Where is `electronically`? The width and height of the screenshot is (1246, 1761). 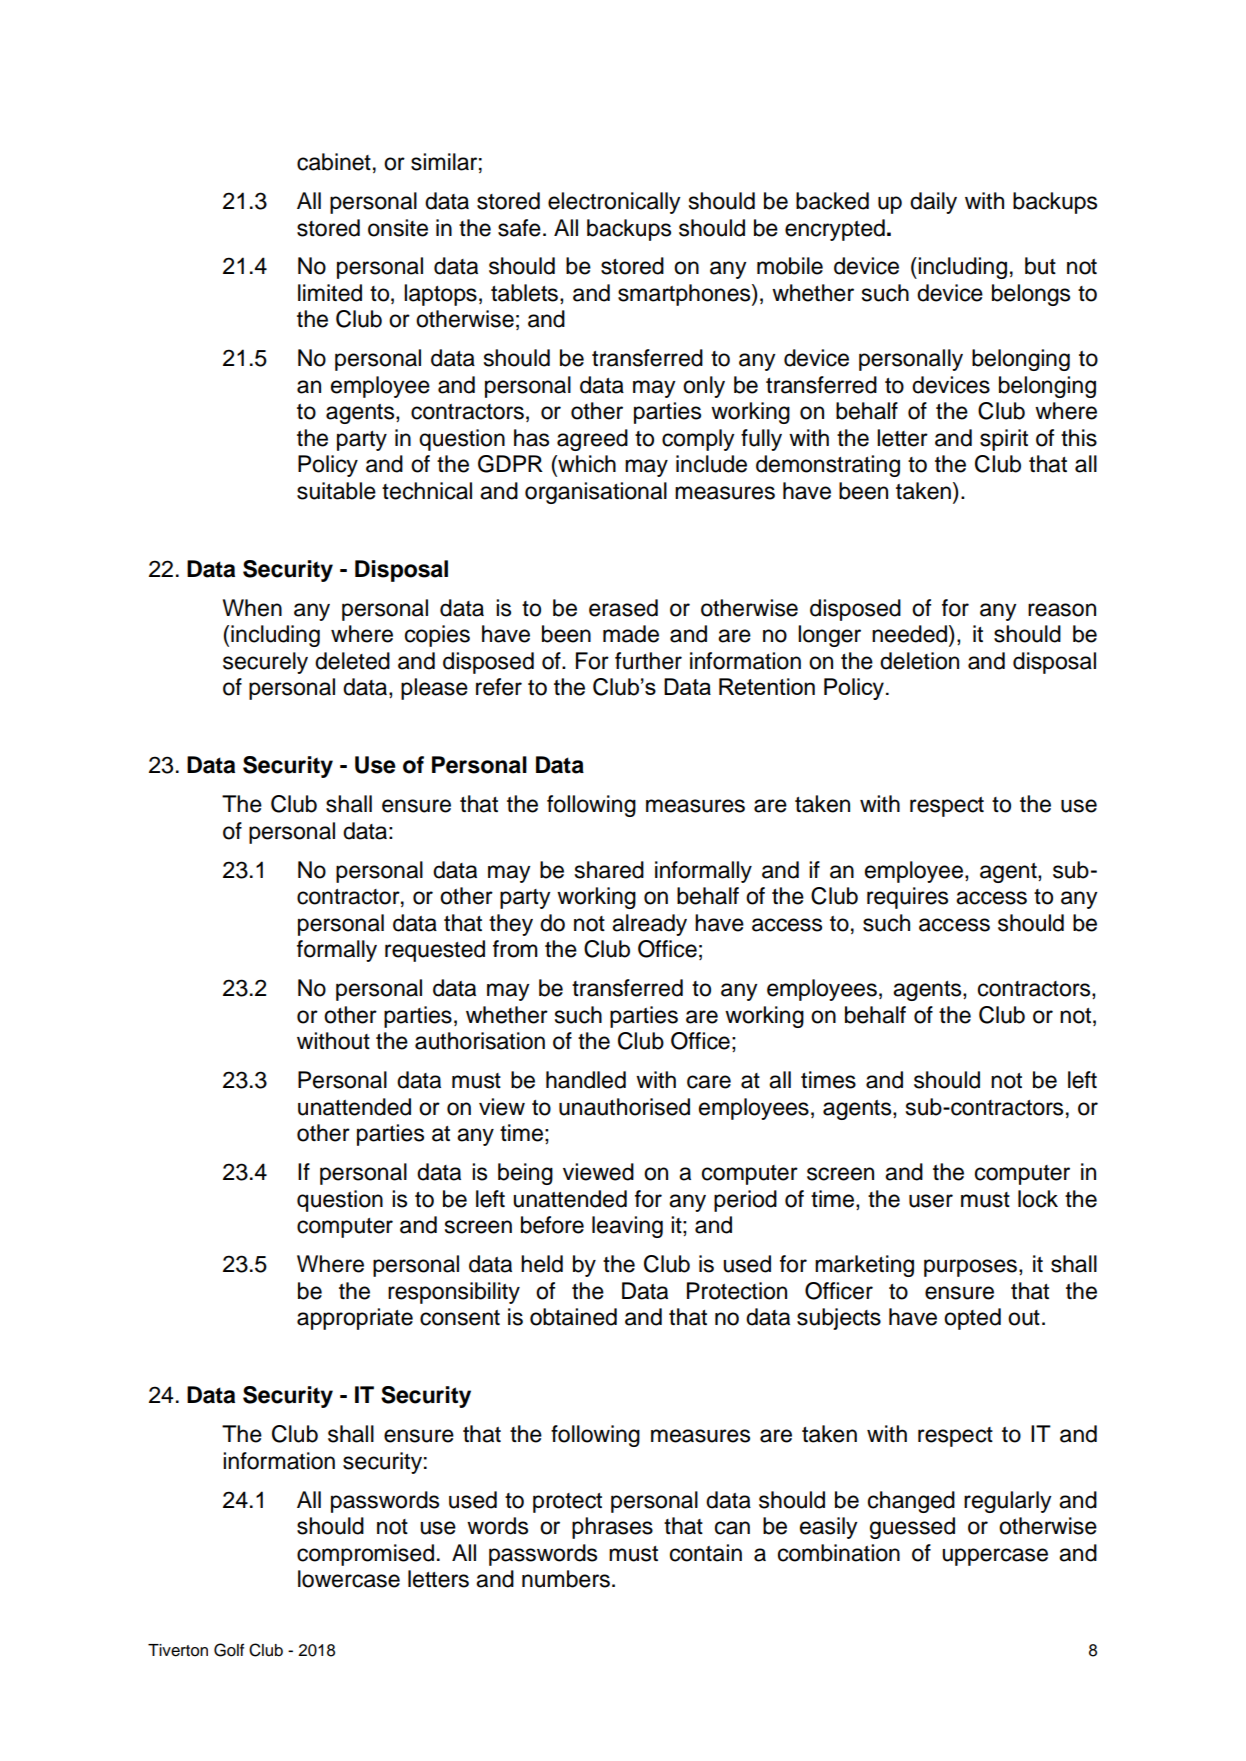 electronically is located at coordinates (614, 203).
